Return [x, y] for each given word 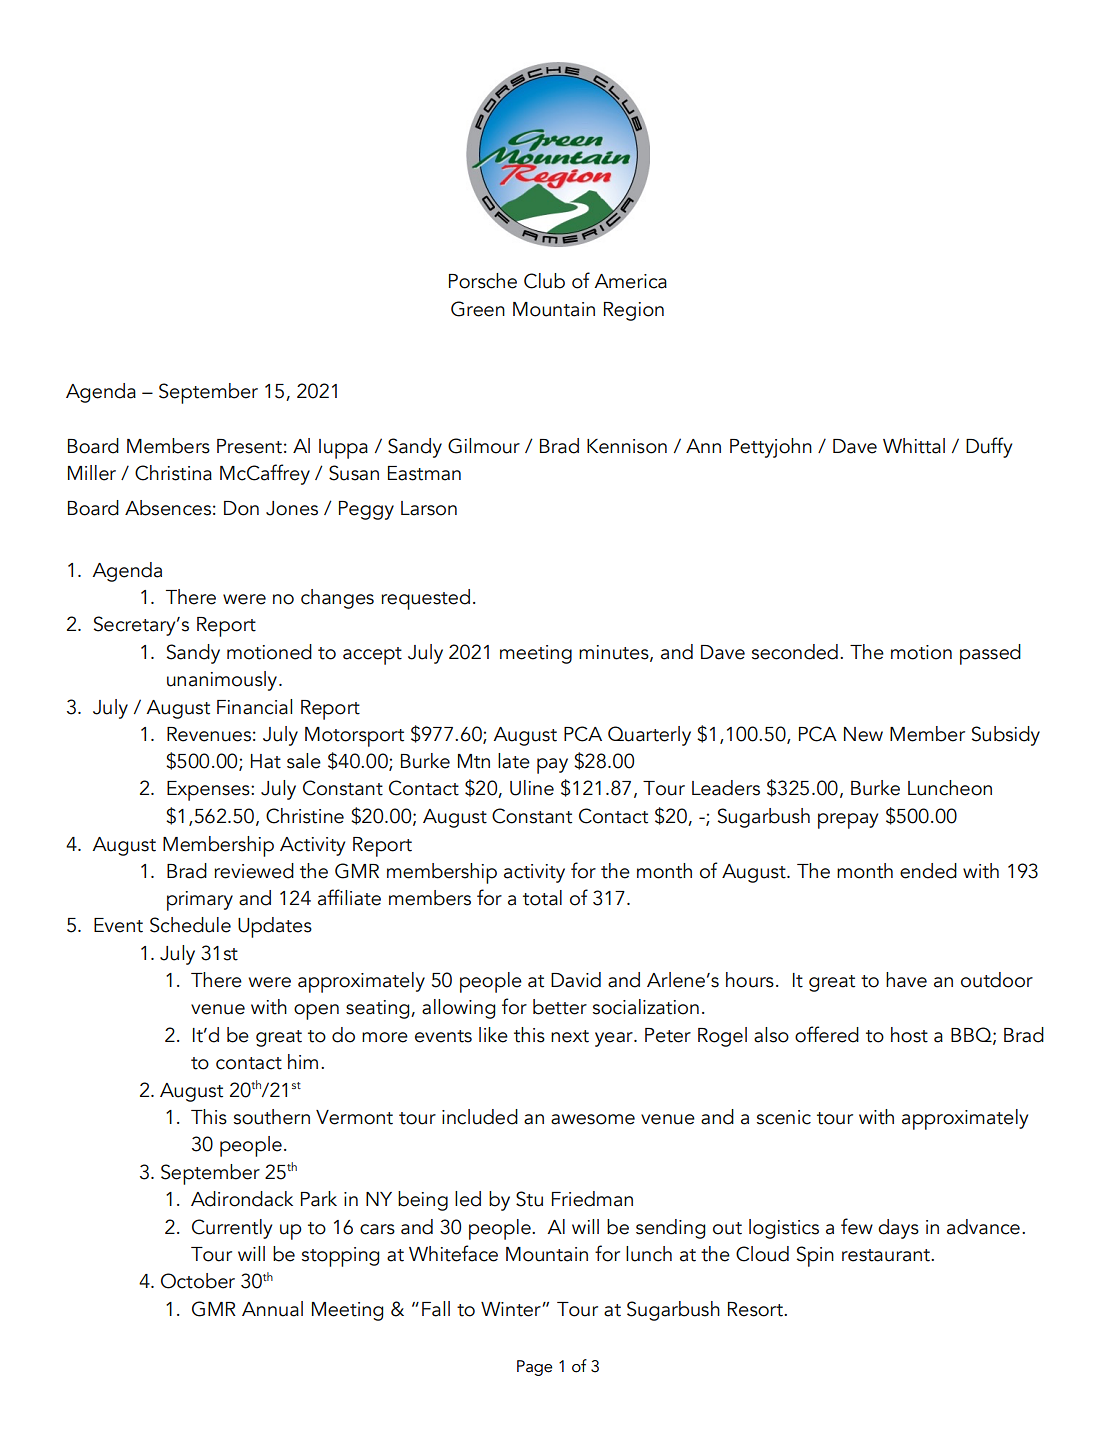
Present [249, 446]
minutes [615, 653]
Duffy [989, 447]
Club [544, 281]
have [906, 980]
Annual [272, 1309]
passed [990, 654]
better [560, 1007]
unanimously [223, 681]
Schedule [190, 925]
